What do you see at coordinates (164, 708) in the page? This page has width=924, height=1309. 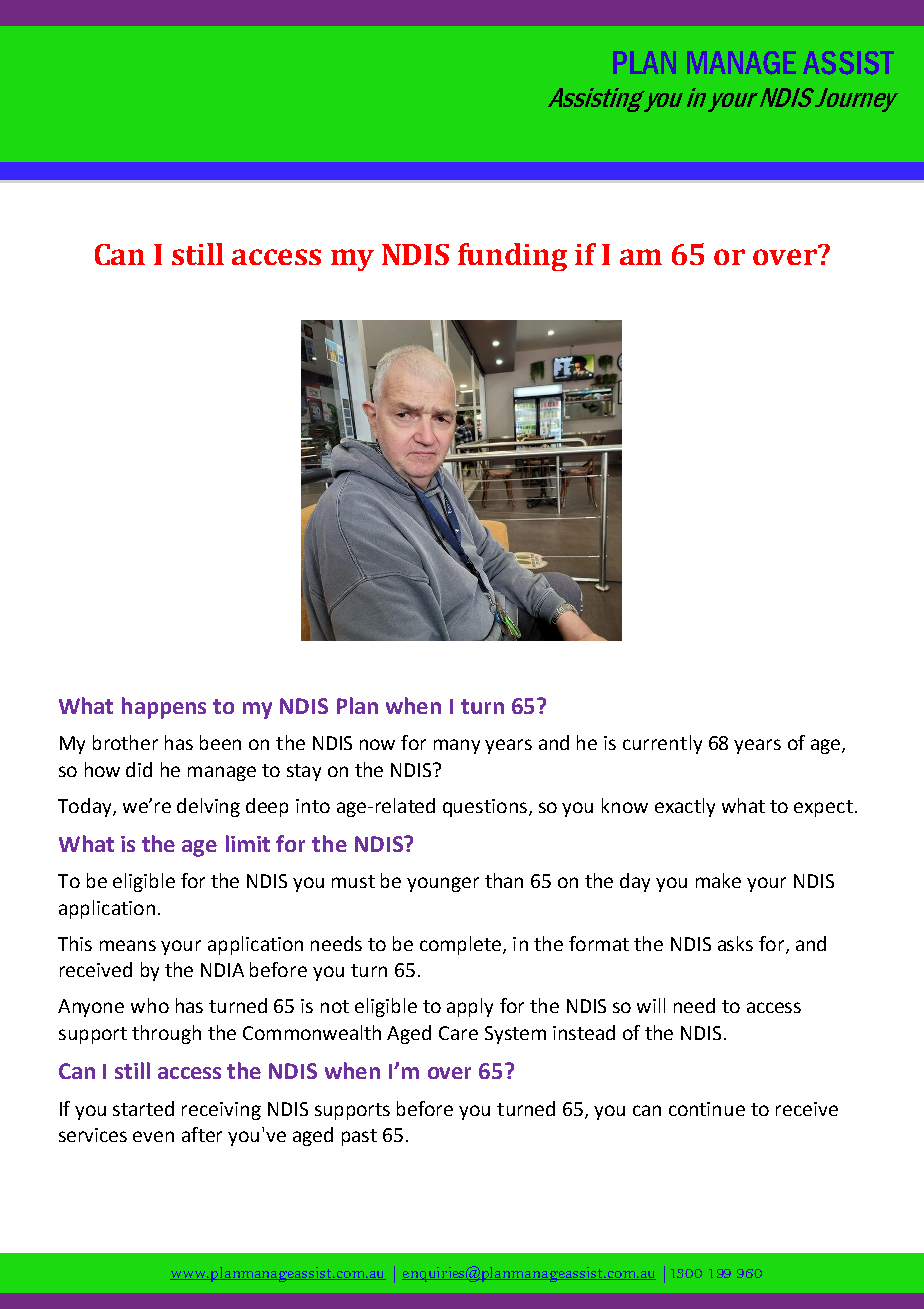 I see `happens` at bounding box center [164, 708].
